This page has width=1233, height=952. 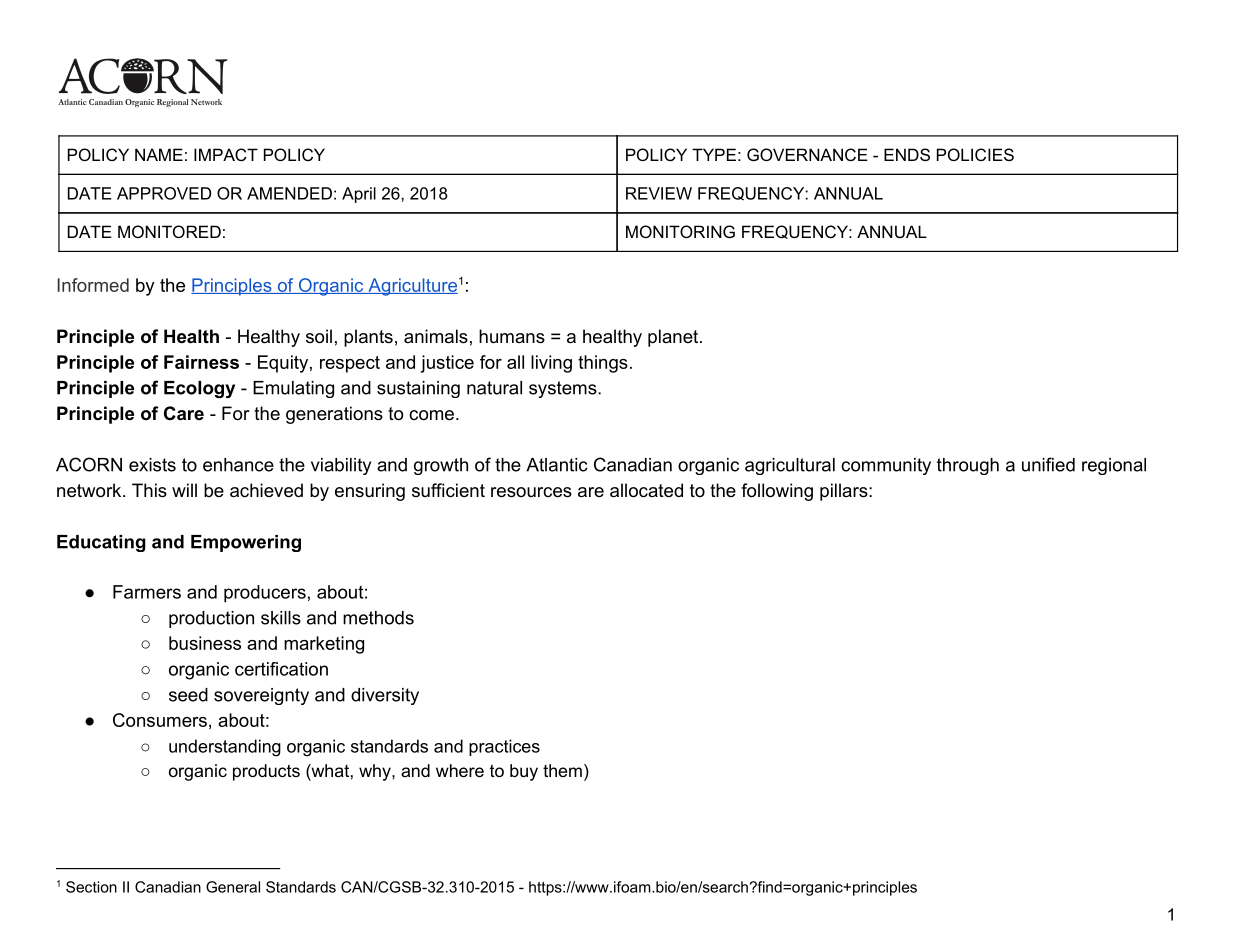 What do you see at coordinates (968, 466) in the page?
I see `through` at bounding box center [968, 466].
